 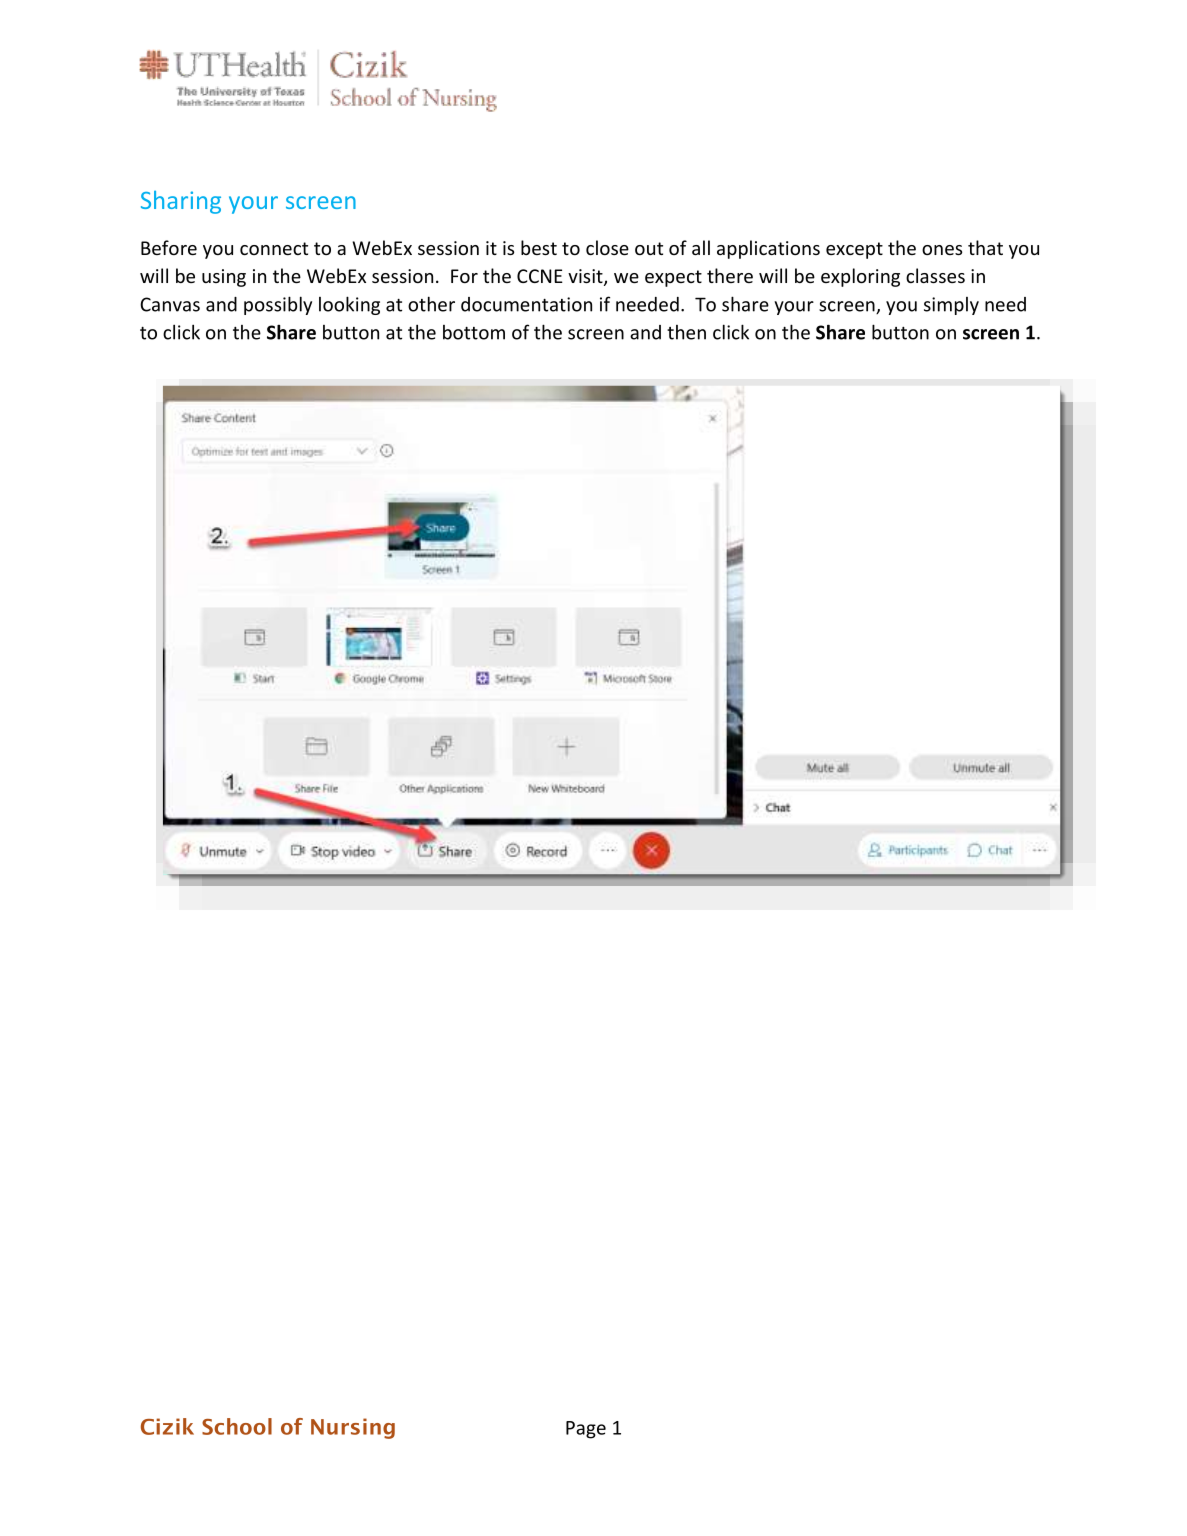 I want to click on Page, so click(x=586, y=1430).
